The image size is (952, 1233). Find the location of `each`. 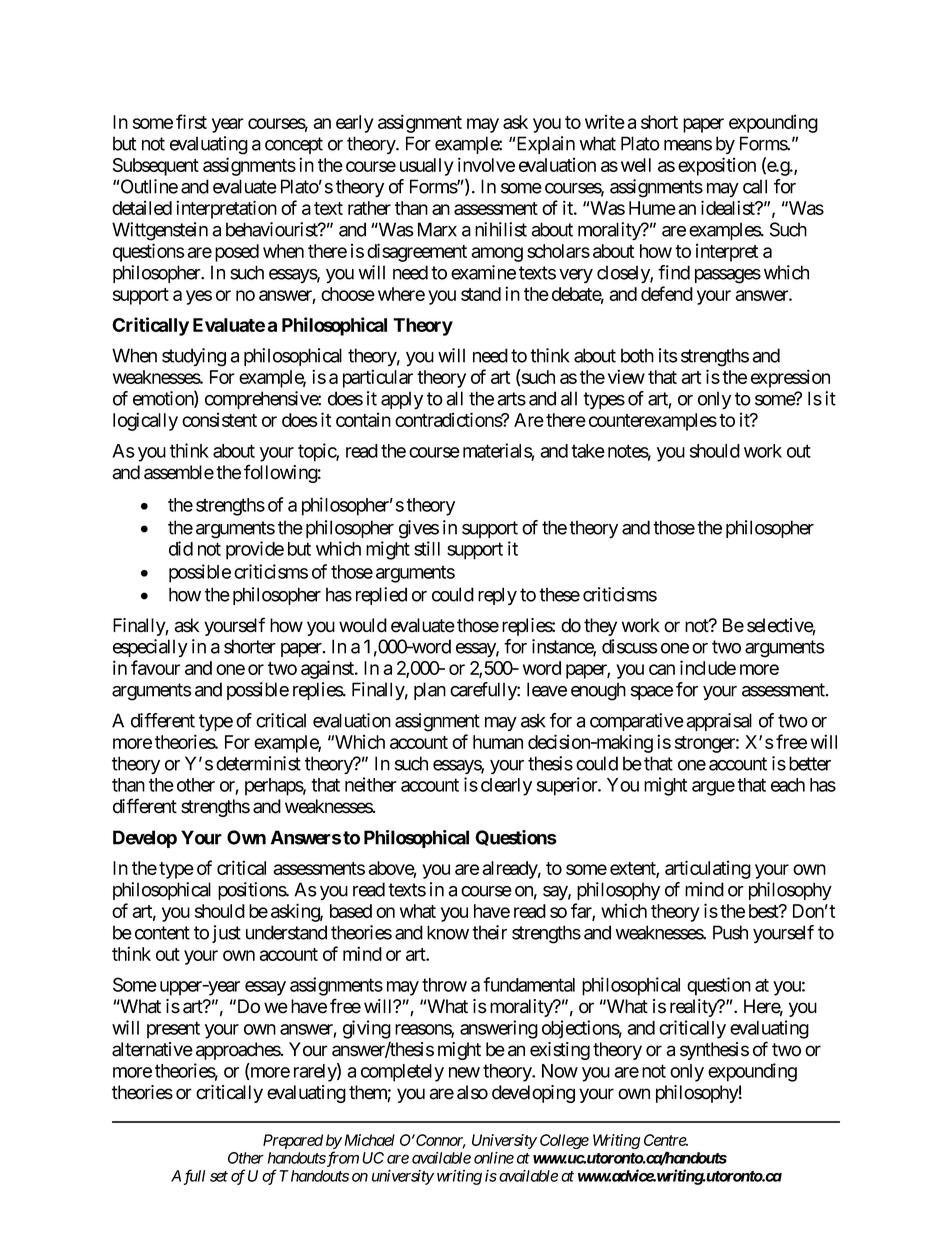

each is located at coordinates (788, 785).
